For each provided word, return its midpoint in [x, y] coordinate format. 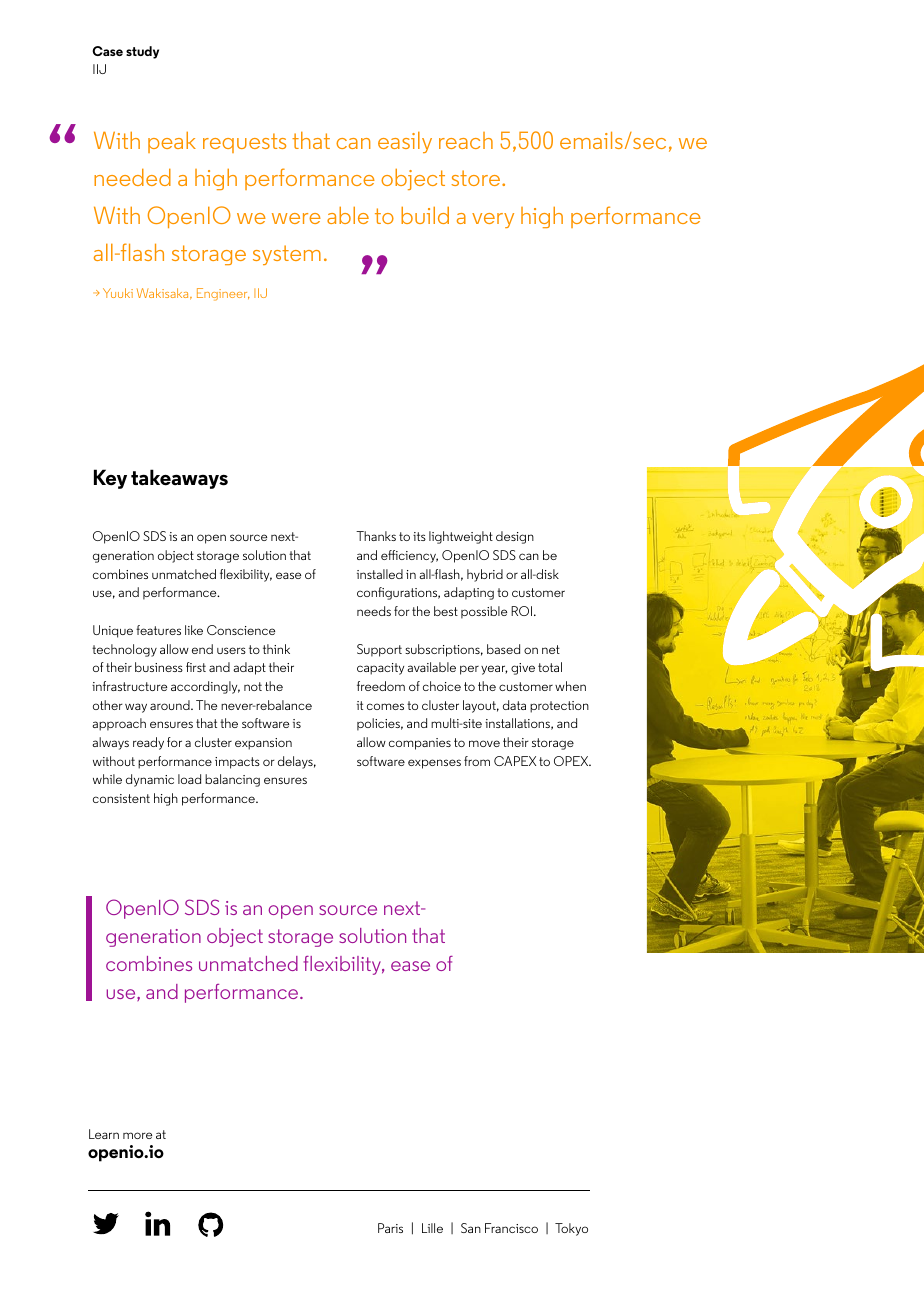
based [503, 649]
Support [379, 650]
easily [405, 142]
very [493, 220]
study [142, 52]
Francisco [511, 1228]
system [287, 255]
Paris [390, 1228]
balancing [232, 780]
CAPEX [515, 761]
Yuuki [118, 293]
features [158, 630]
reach [466, 140]
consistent [121, 798]
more [137, 1135]
